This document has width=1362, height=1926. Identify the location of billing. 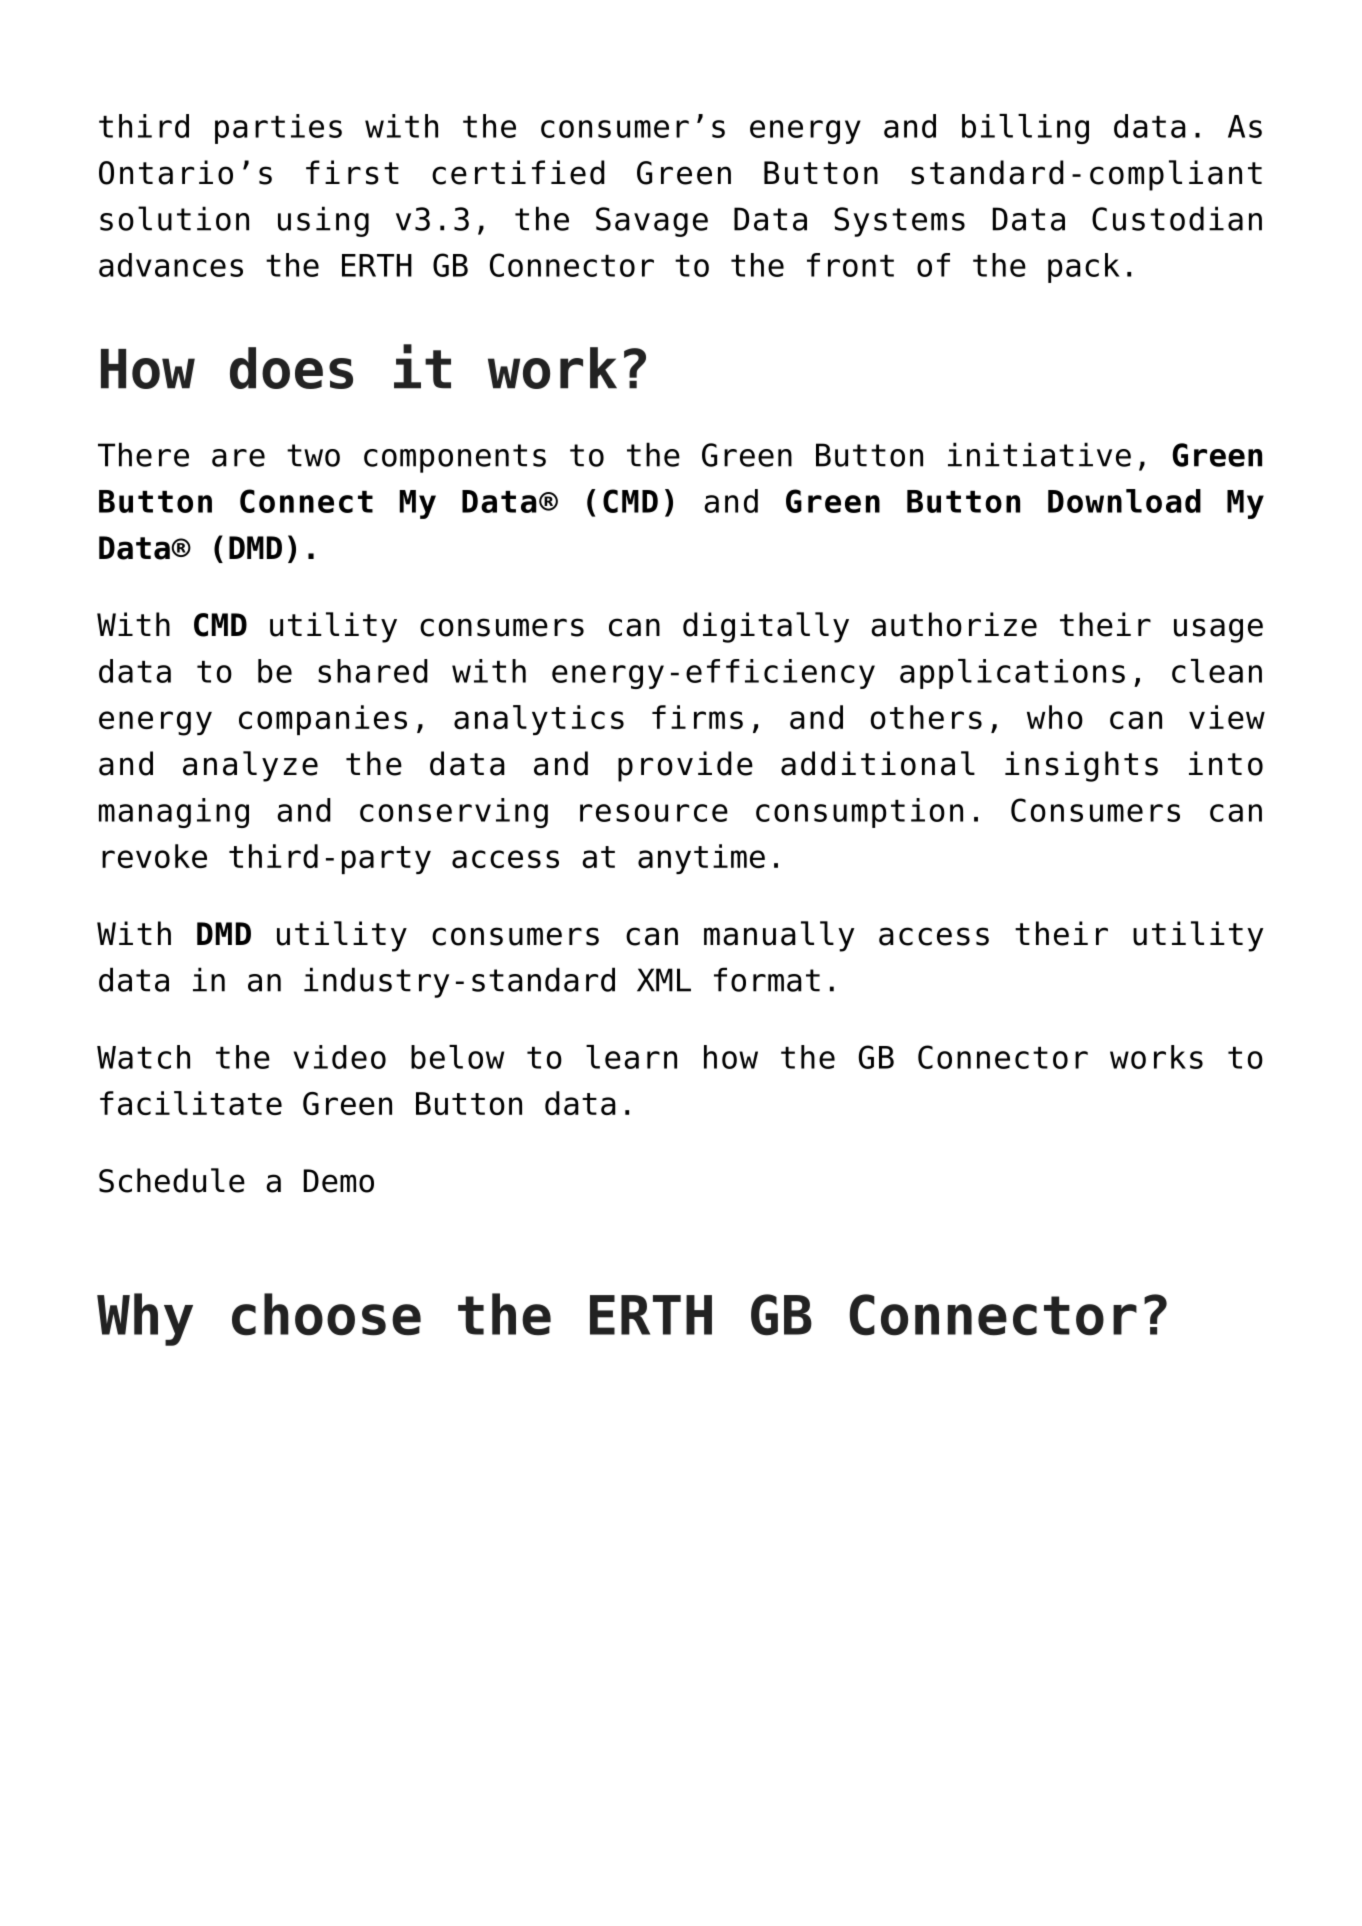
(1025, 129).
